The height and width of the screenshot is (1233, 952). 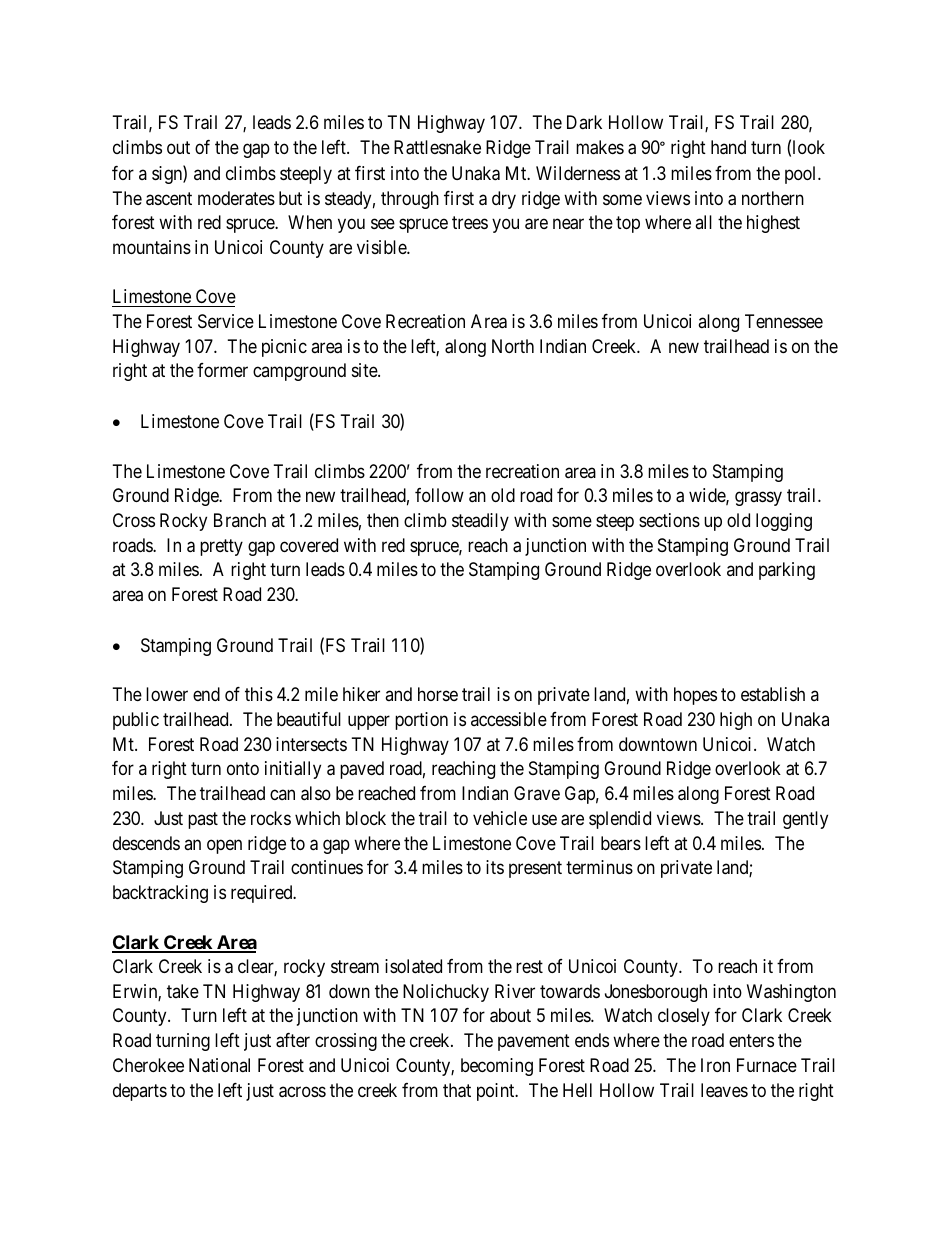 I want to click on hand, so click(x=728, y=147).
